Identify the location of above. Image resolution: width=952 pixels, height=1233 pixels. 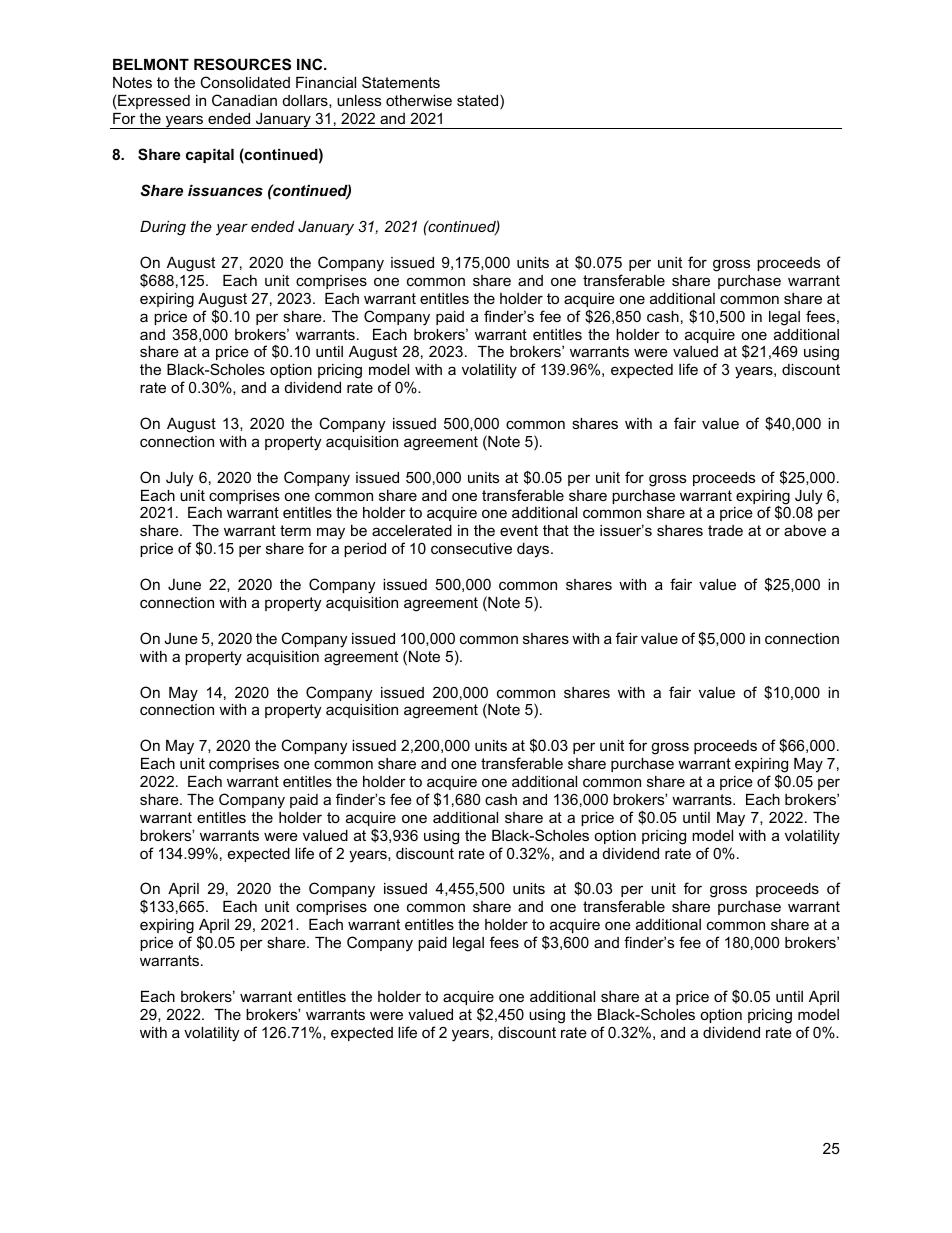
(805, 530).
